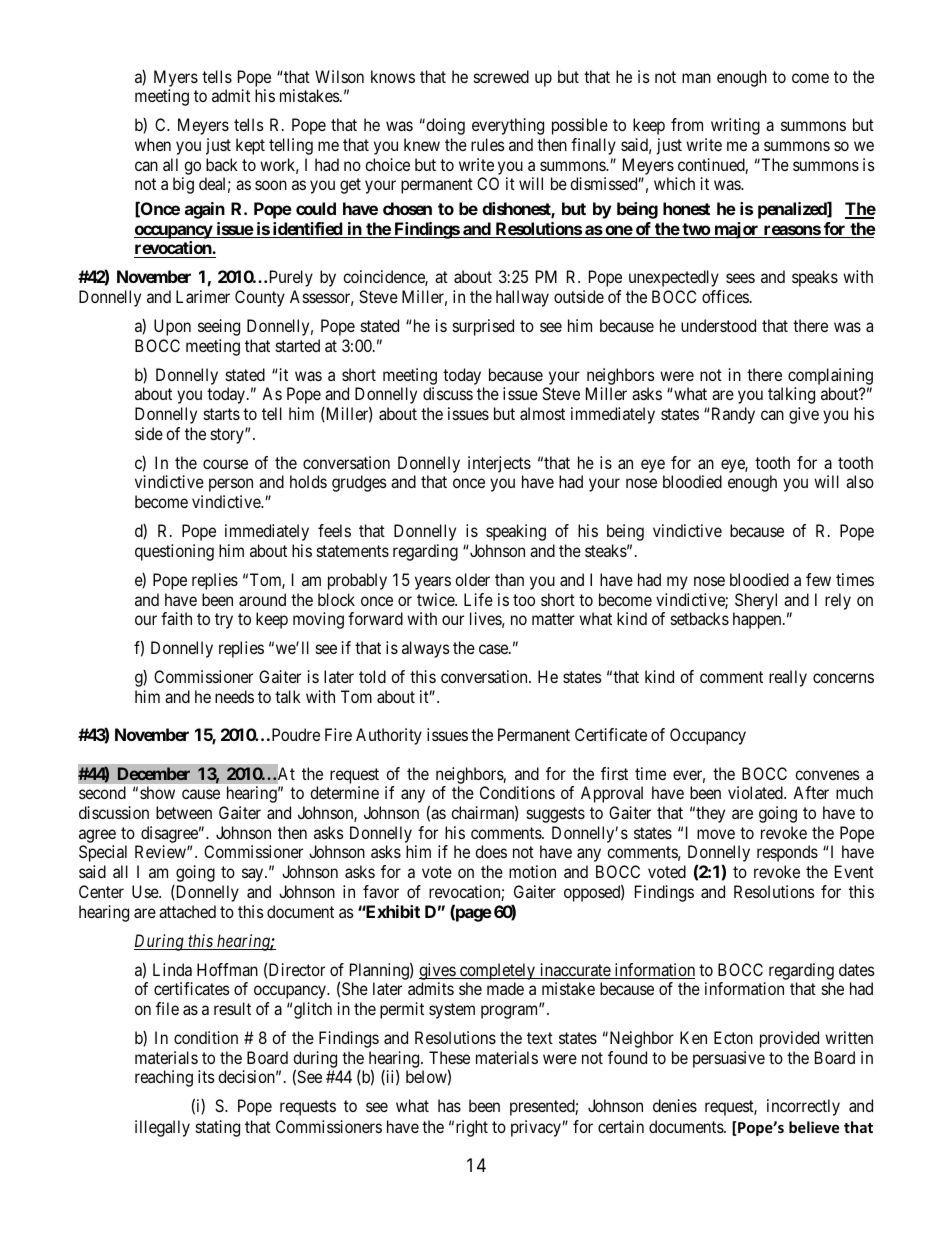 The image size is (952, 1233). Describe the element at coordinates (735, 126) in the screenshot. I see `writing` at that location.
